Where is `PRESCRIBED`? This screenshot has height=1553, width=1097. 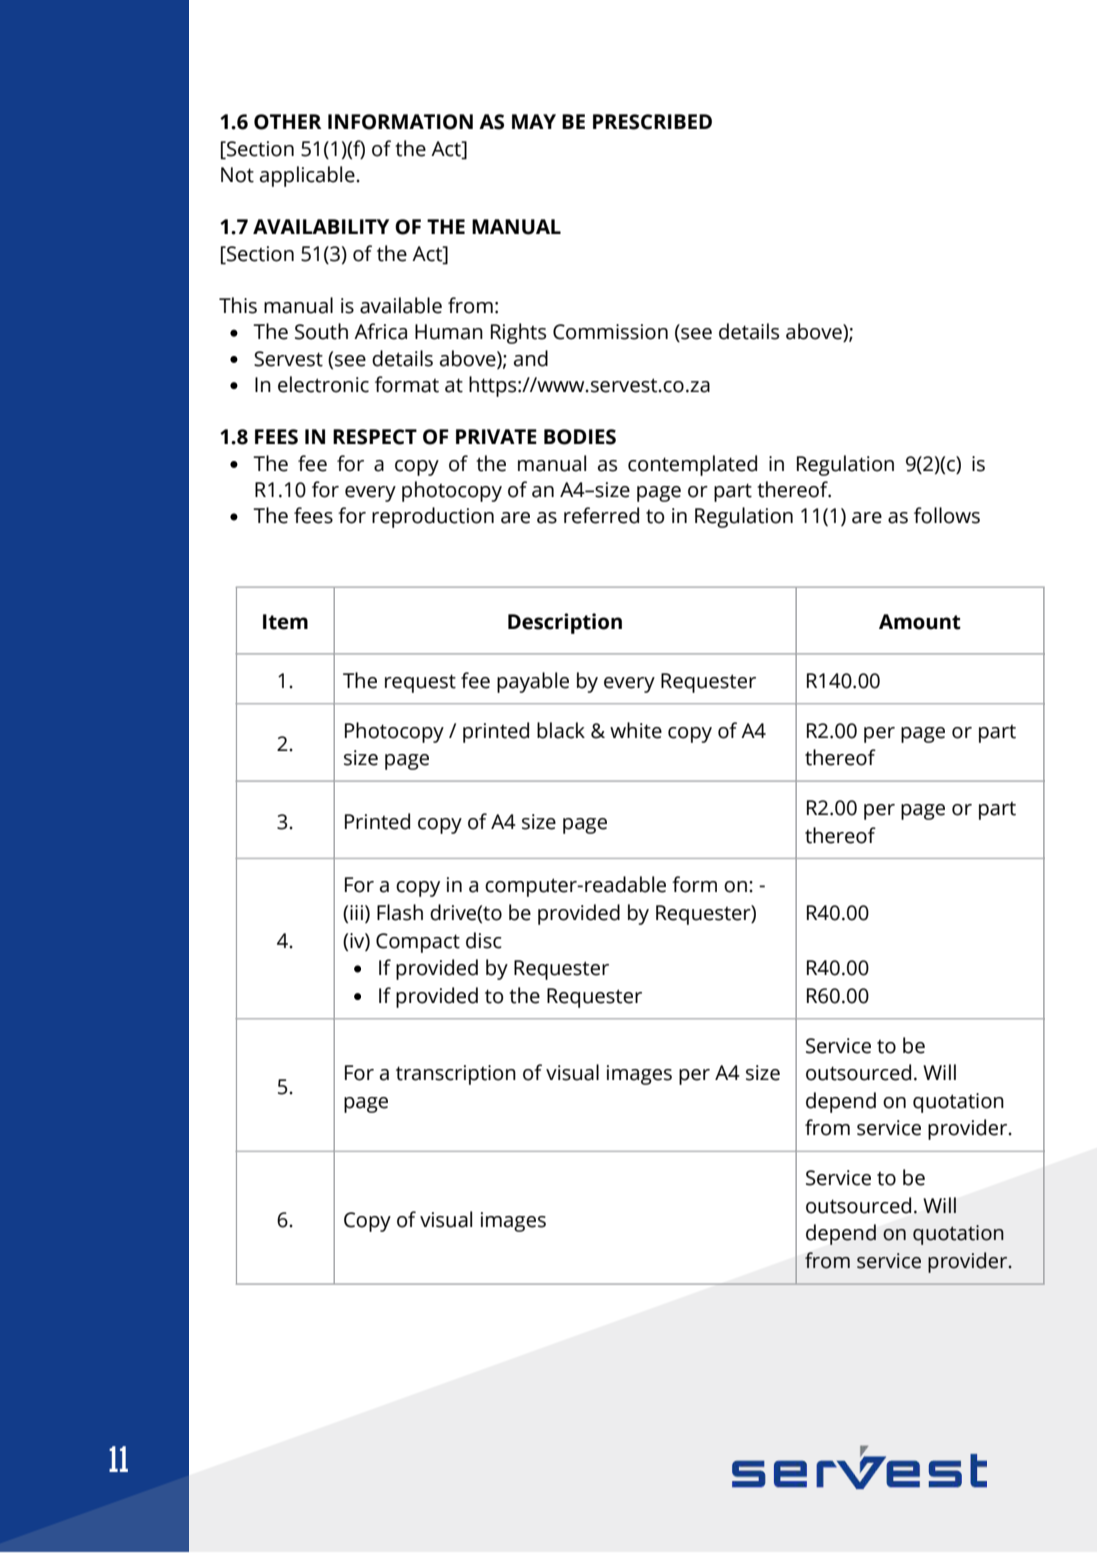 PRESCRIBED is located at coordinates (652, 122).
